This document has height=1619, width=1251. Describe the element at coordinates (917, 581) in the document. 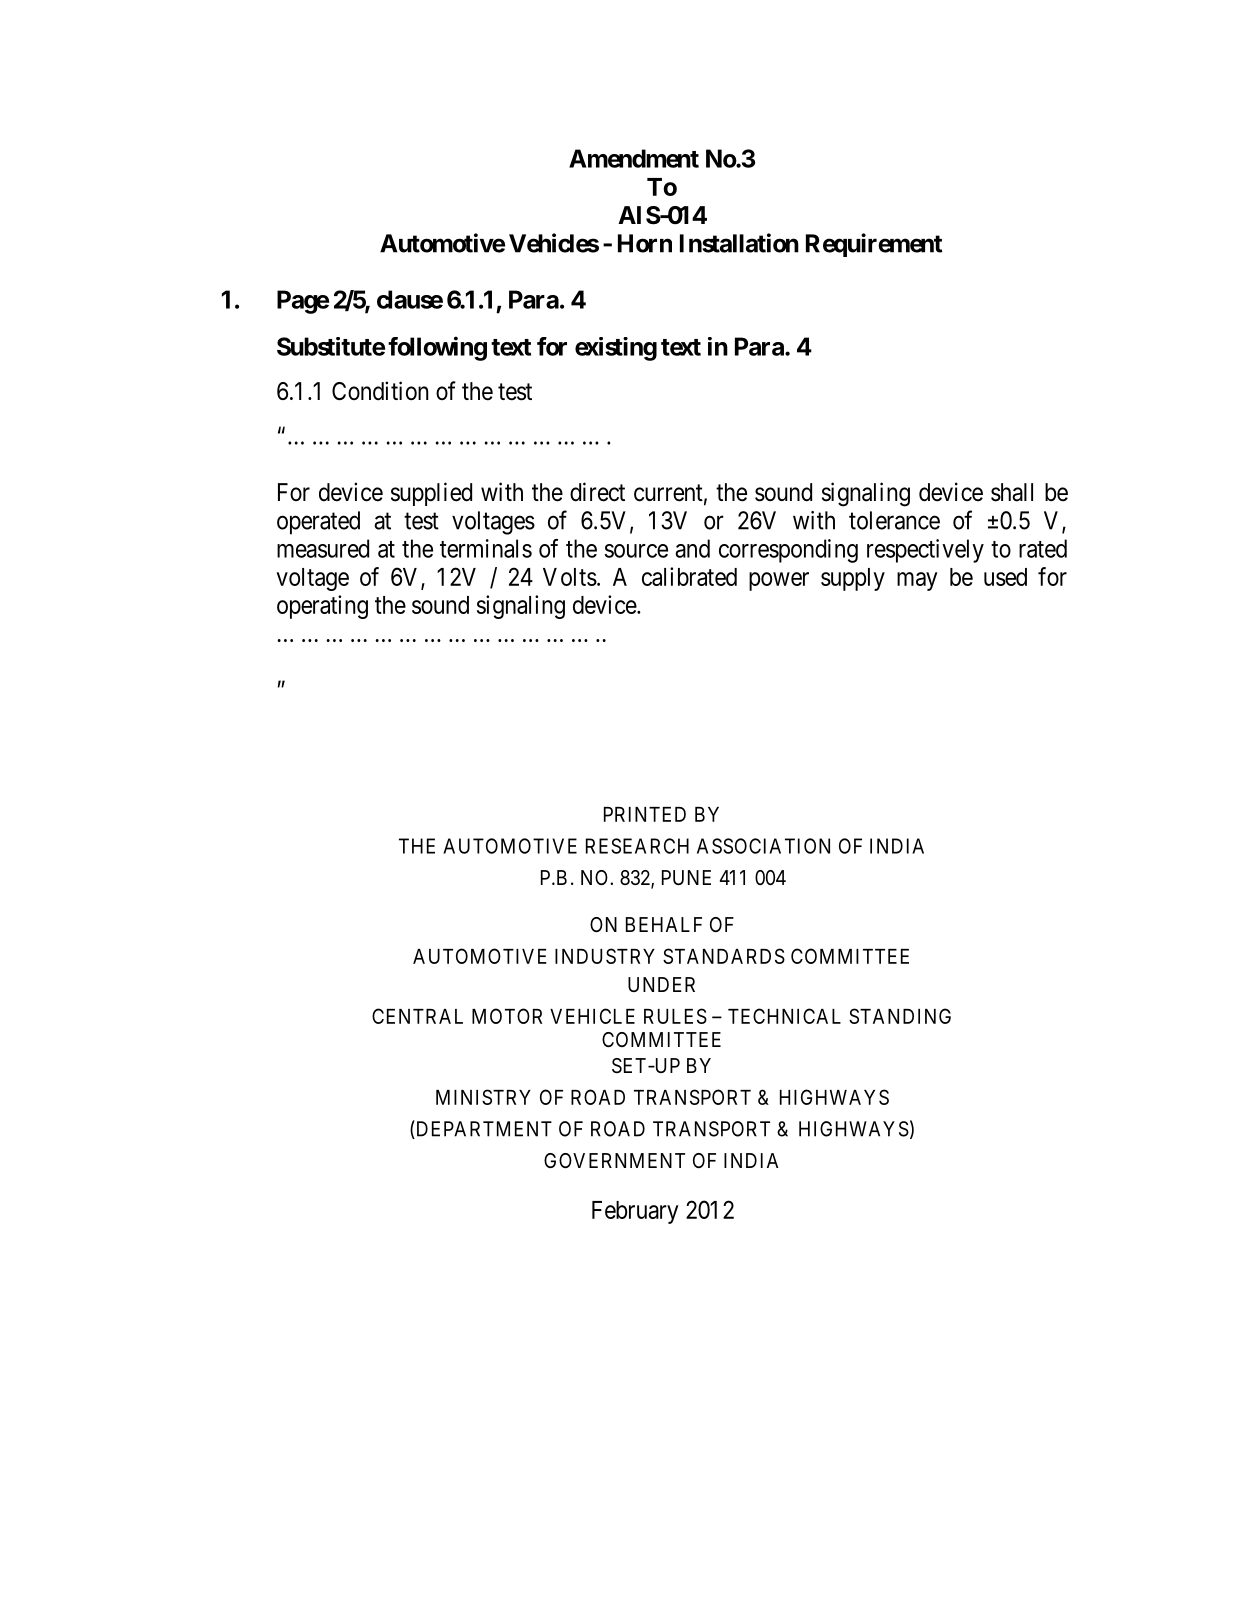

I see `may` at that location.
